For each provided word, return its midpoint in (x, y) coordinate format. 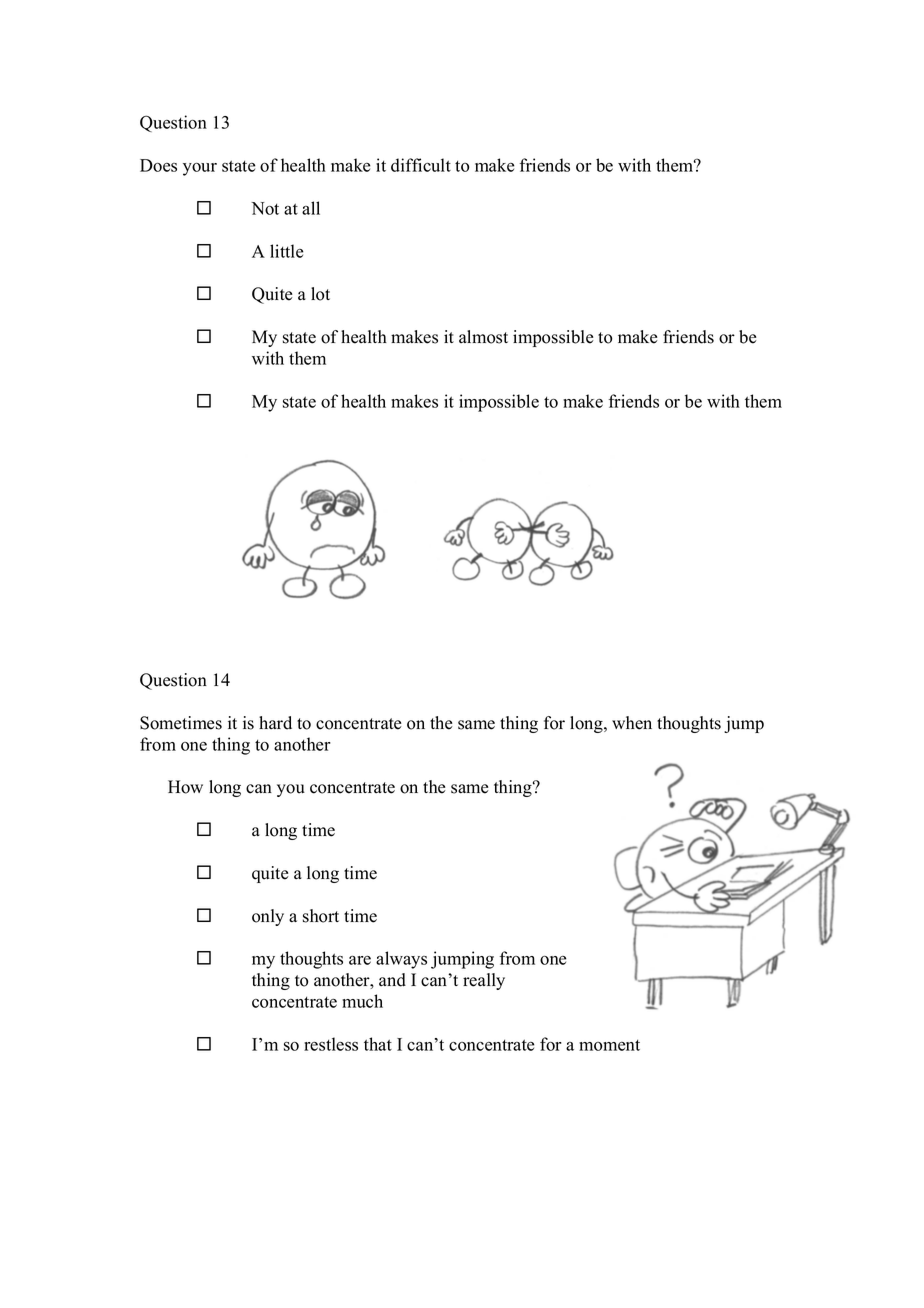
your (200, 169)
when (632, 723)
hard (275, 723)
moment (609, 1045)
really (484, 981)
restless (331, 1044)
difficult (421, 165)
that (378, 1044)
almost (483, 337)
